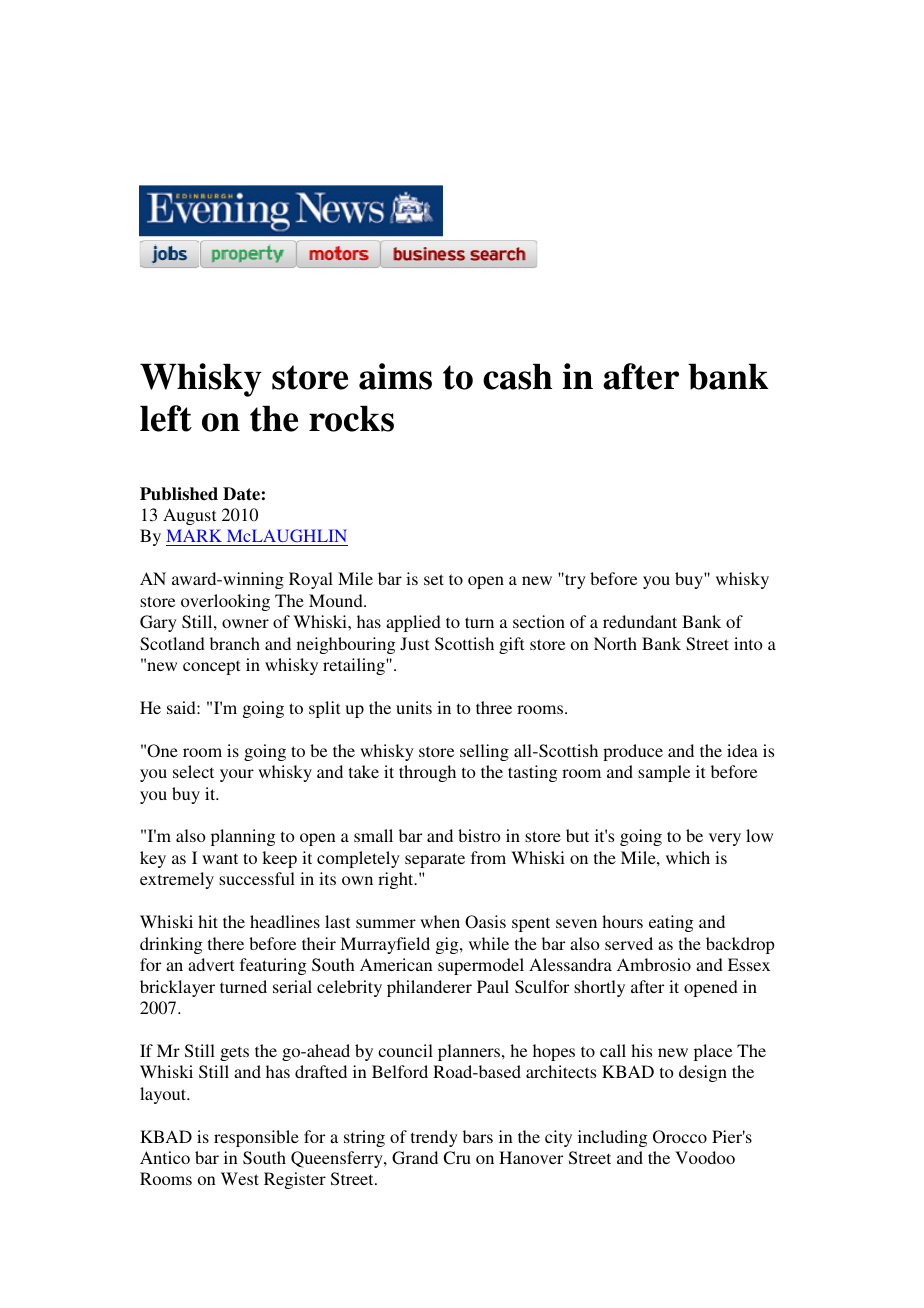  What do you see at coordinates (395, 376) in the image?
I see `aims` at bounding box center [395, 376].
